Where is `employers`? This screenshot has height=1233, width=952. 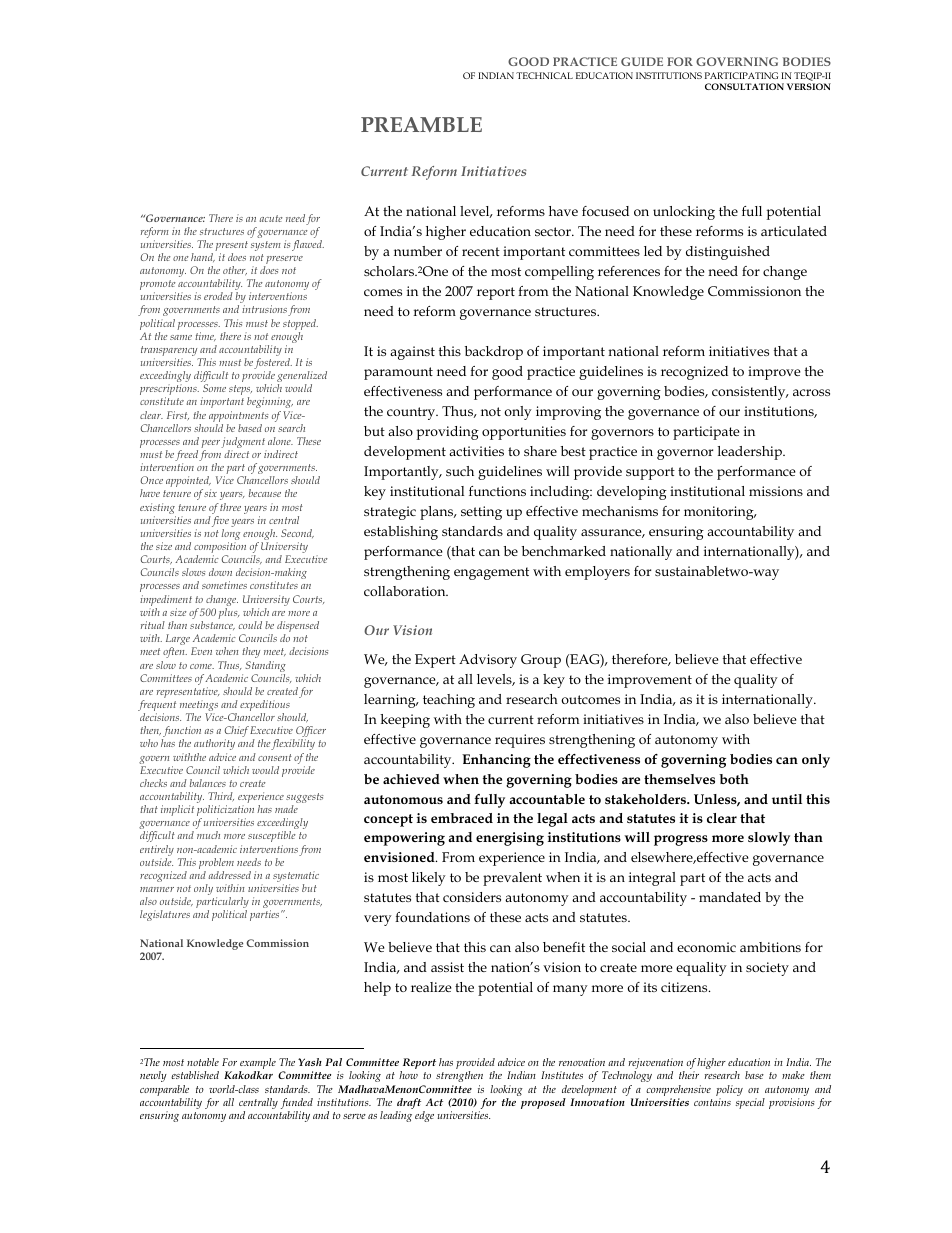 employers is located at coordinates (597, 573).
